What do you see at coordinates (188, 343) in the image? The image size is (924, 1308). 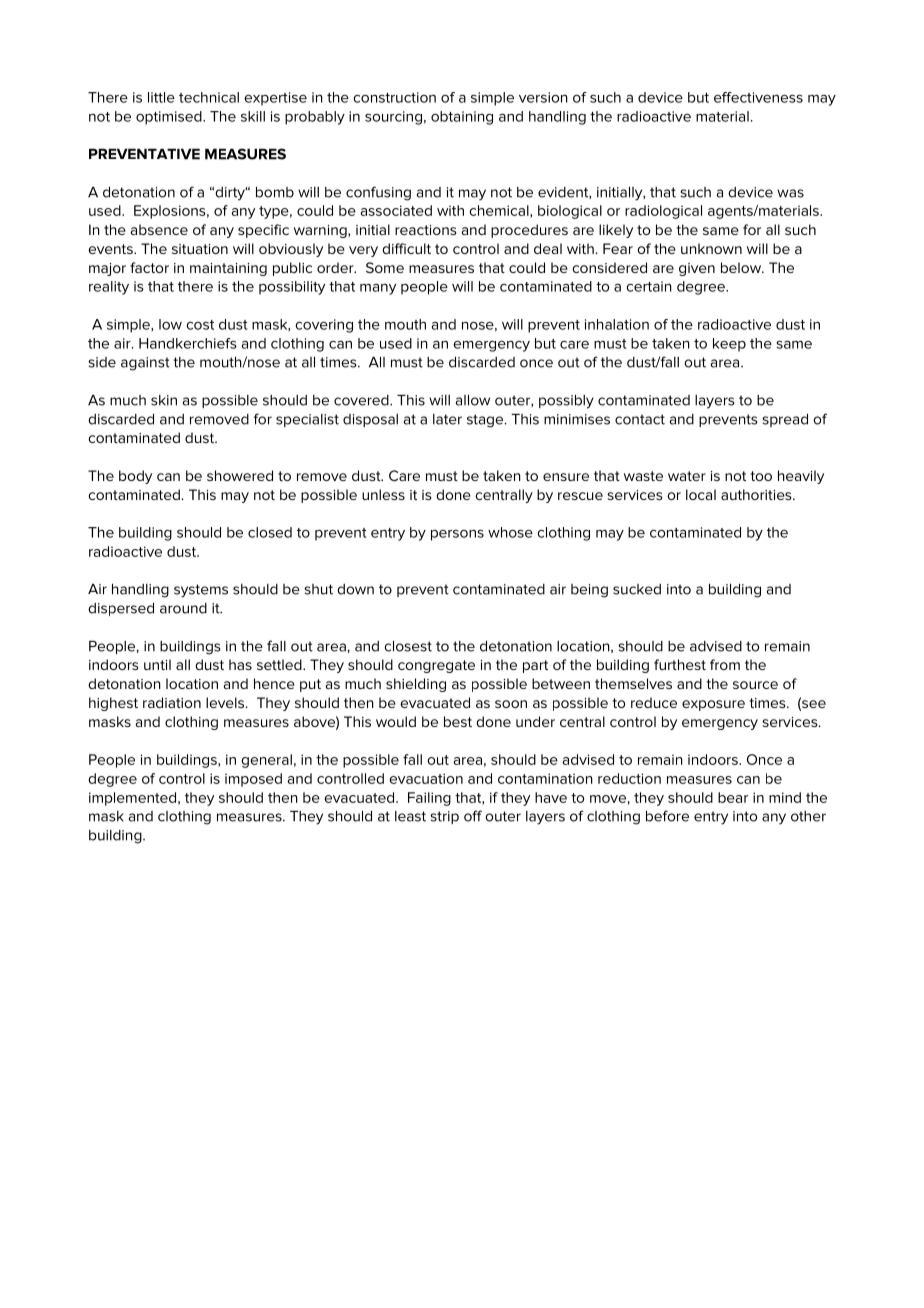 I see `Handkerchiefs` at bounding box center [188, 343].
